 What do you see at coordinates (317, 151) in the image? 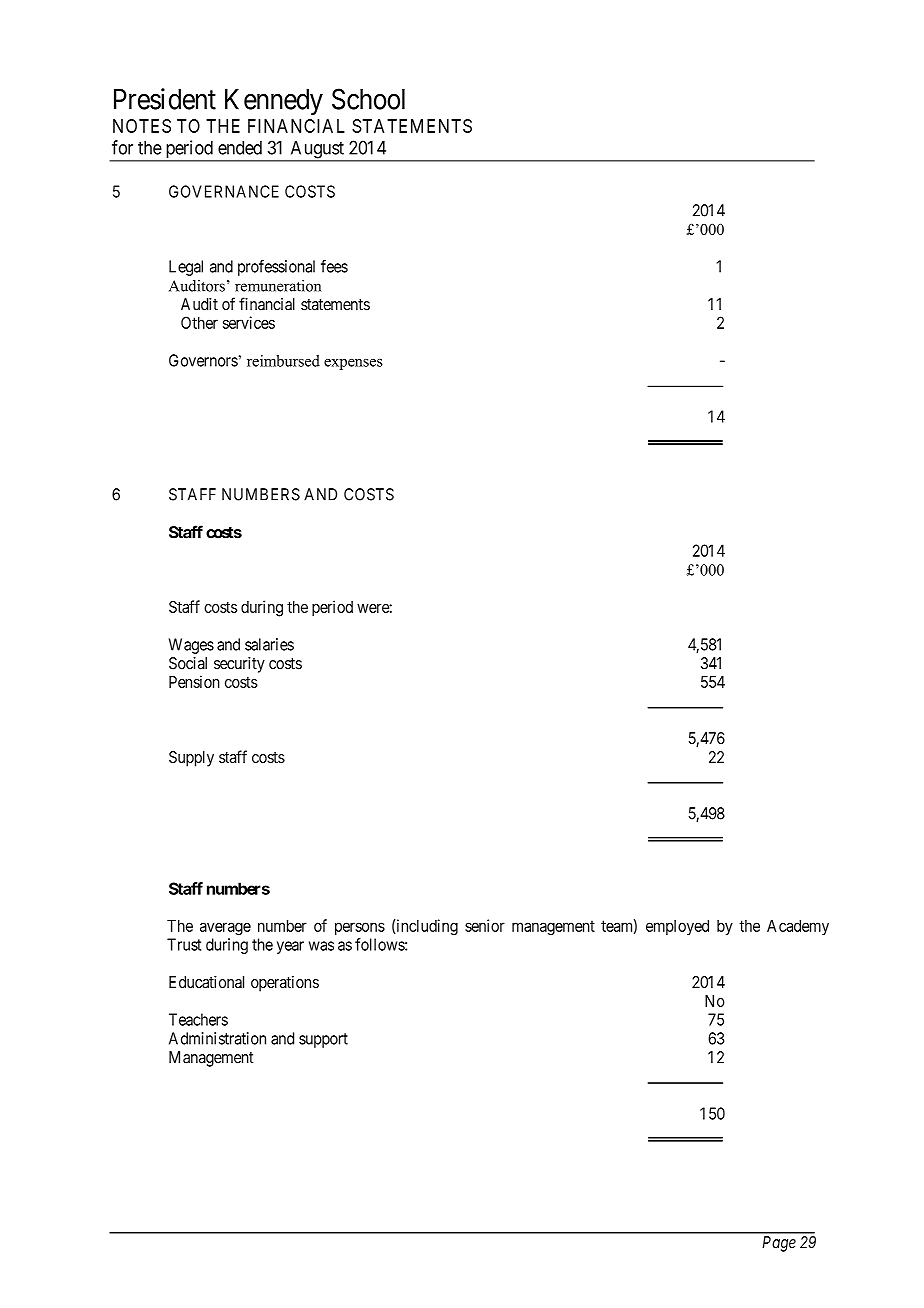
I see `August` at bounding box center [317, 151].
